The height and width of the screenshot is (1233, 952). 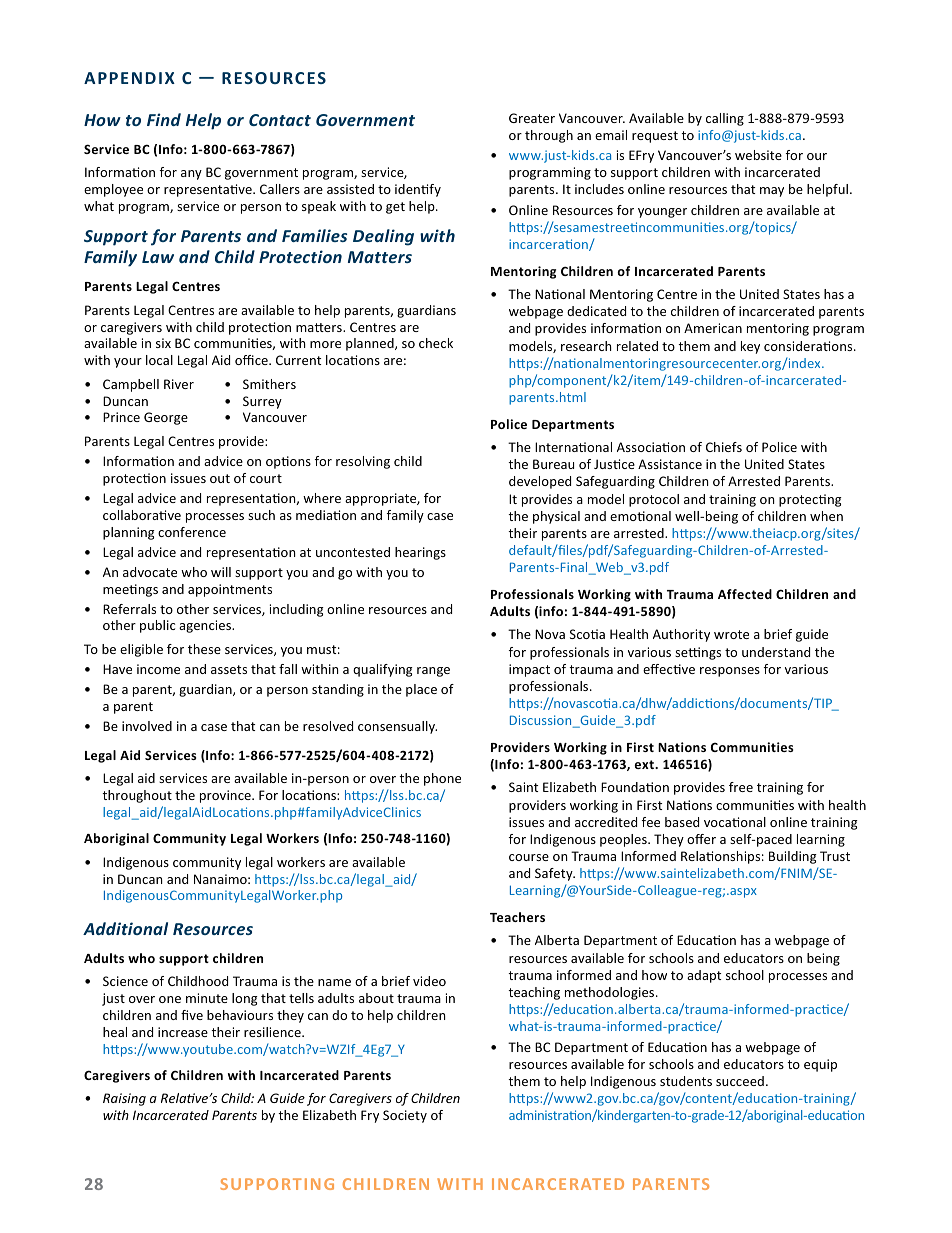 I want to click on Greater, so click(x=532, y=118).
